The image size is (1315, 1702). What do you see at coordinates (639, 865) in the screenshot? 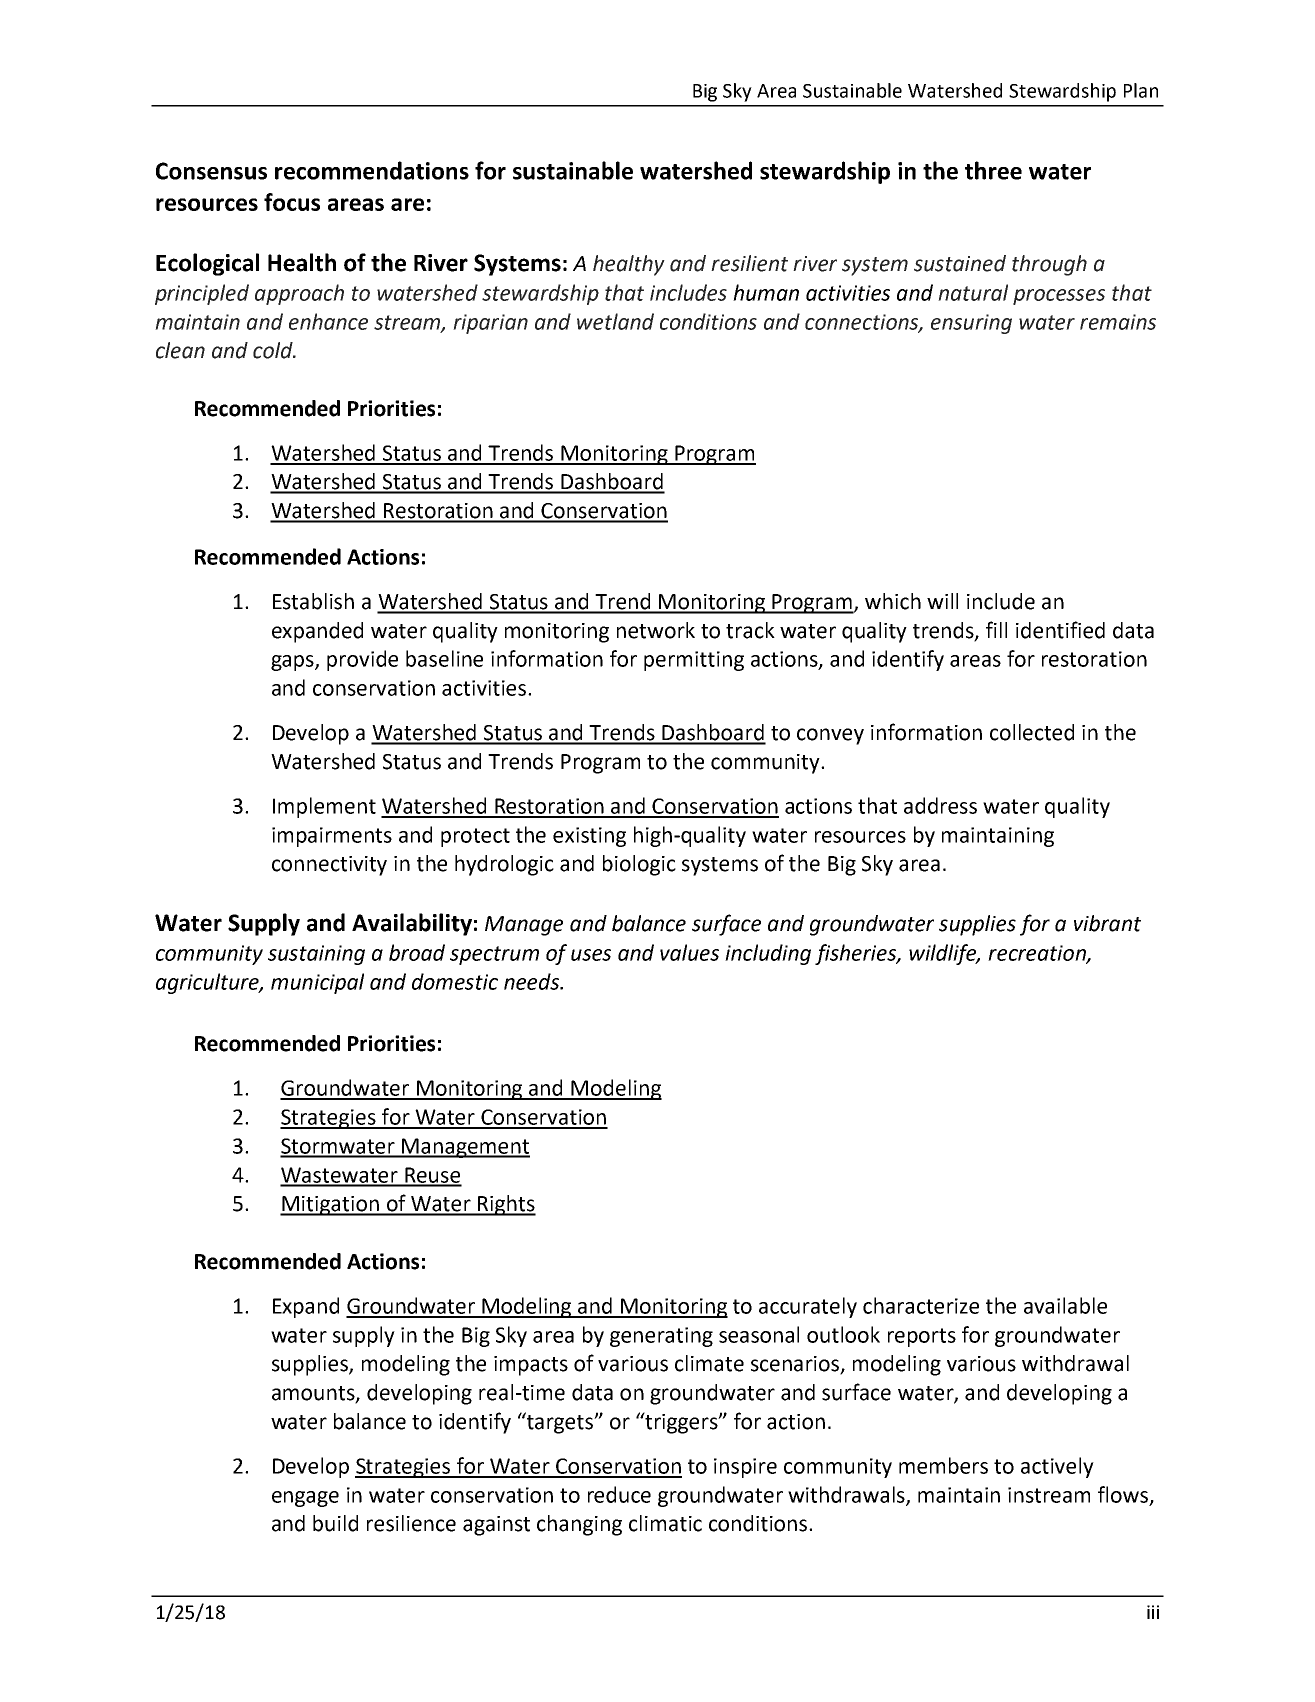
I see `biologic` at bounding box center [639, 865].
